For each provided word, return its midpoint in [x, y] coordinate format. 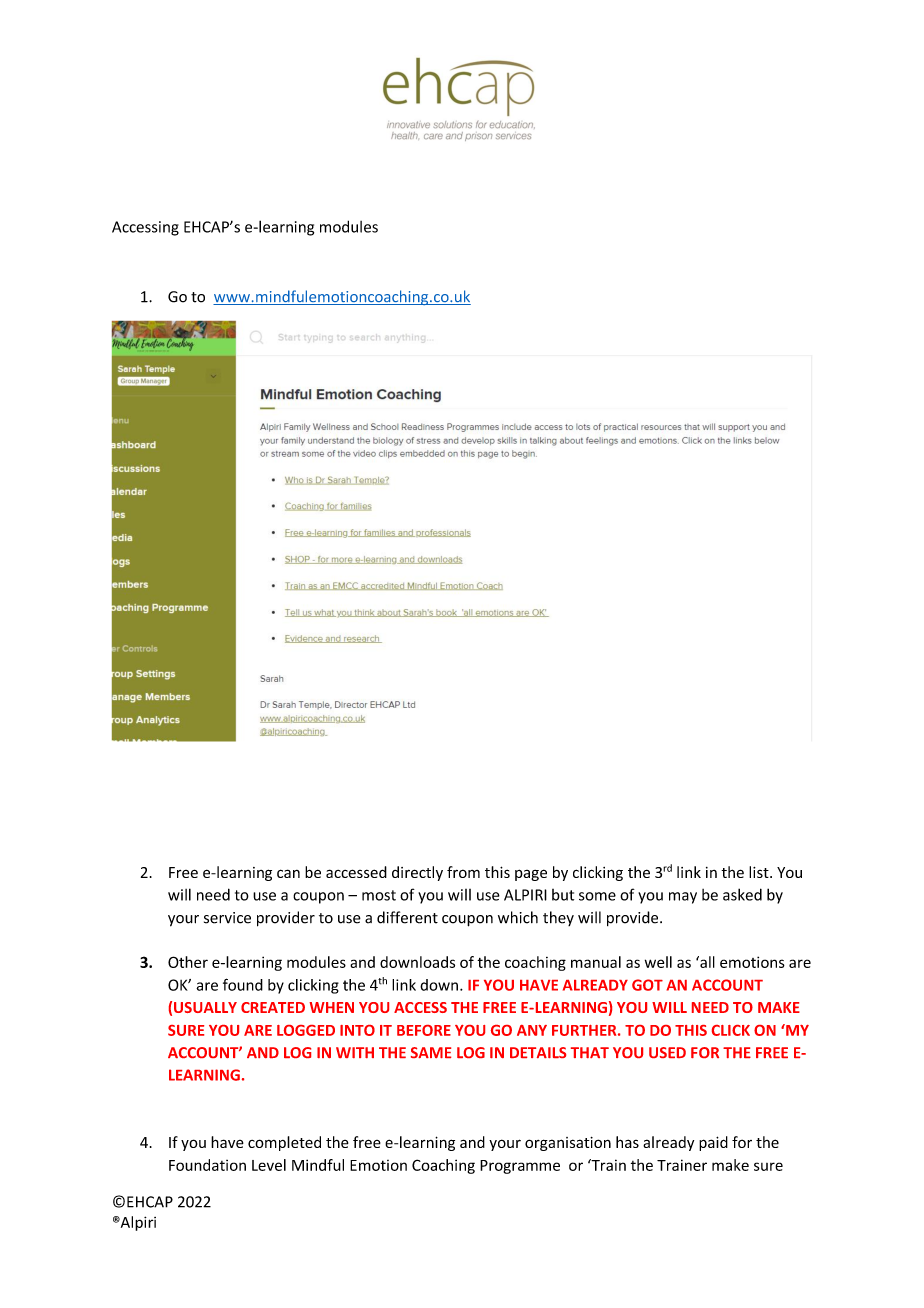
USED [667, 1052]
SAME [431, 1052]
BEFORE [424, 1030]
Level [269, 1165]
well [658, 962]
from [463, 872]
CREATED [273, 1007]
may [683, 898]
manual [596, 962]
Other [188, 962]
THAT [590, 1052]
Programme [520, 1167]
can [288, 873]
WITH [355, 1052]
